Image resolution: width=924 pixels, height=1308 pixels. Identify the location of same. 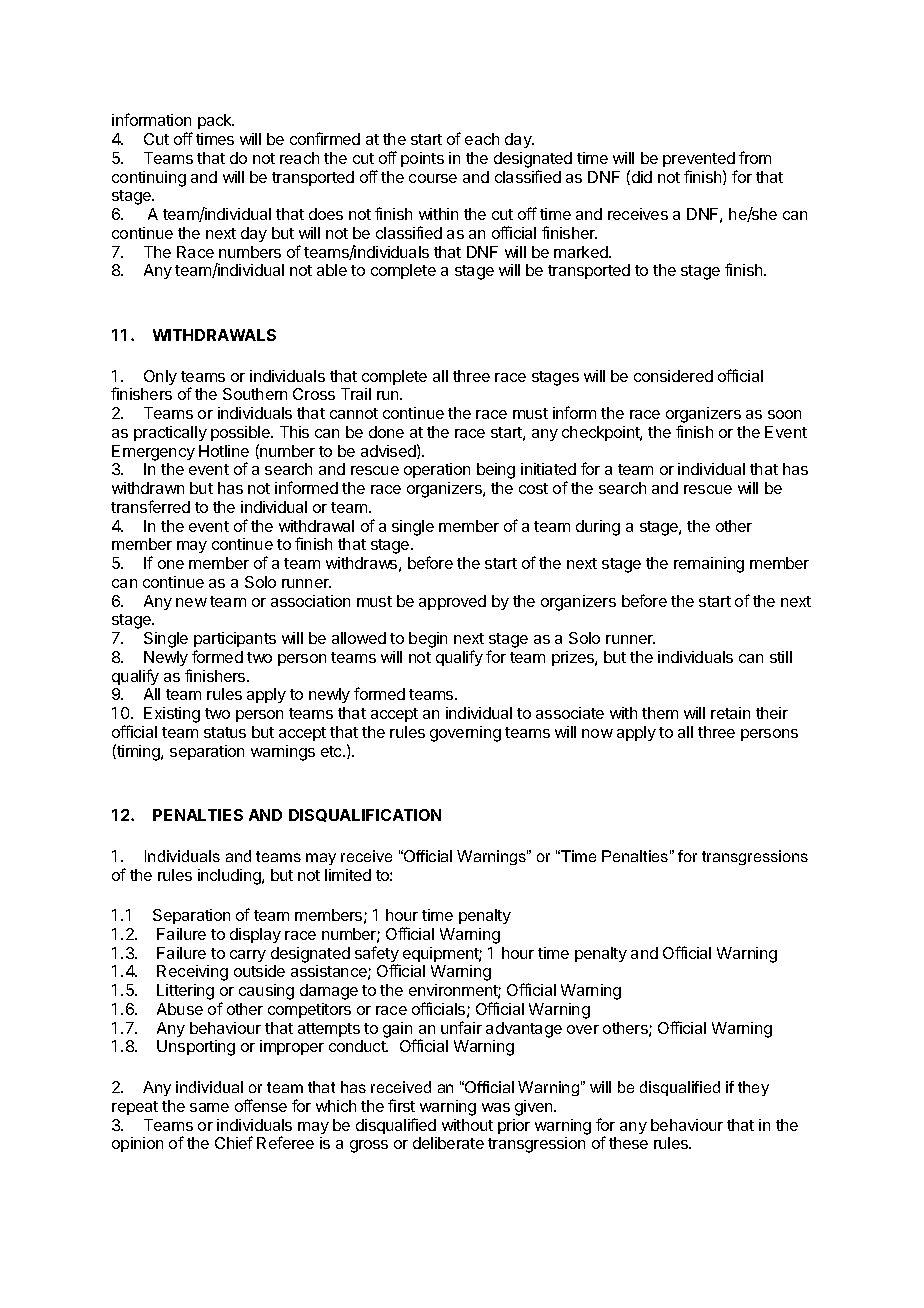
(209, 1107).
